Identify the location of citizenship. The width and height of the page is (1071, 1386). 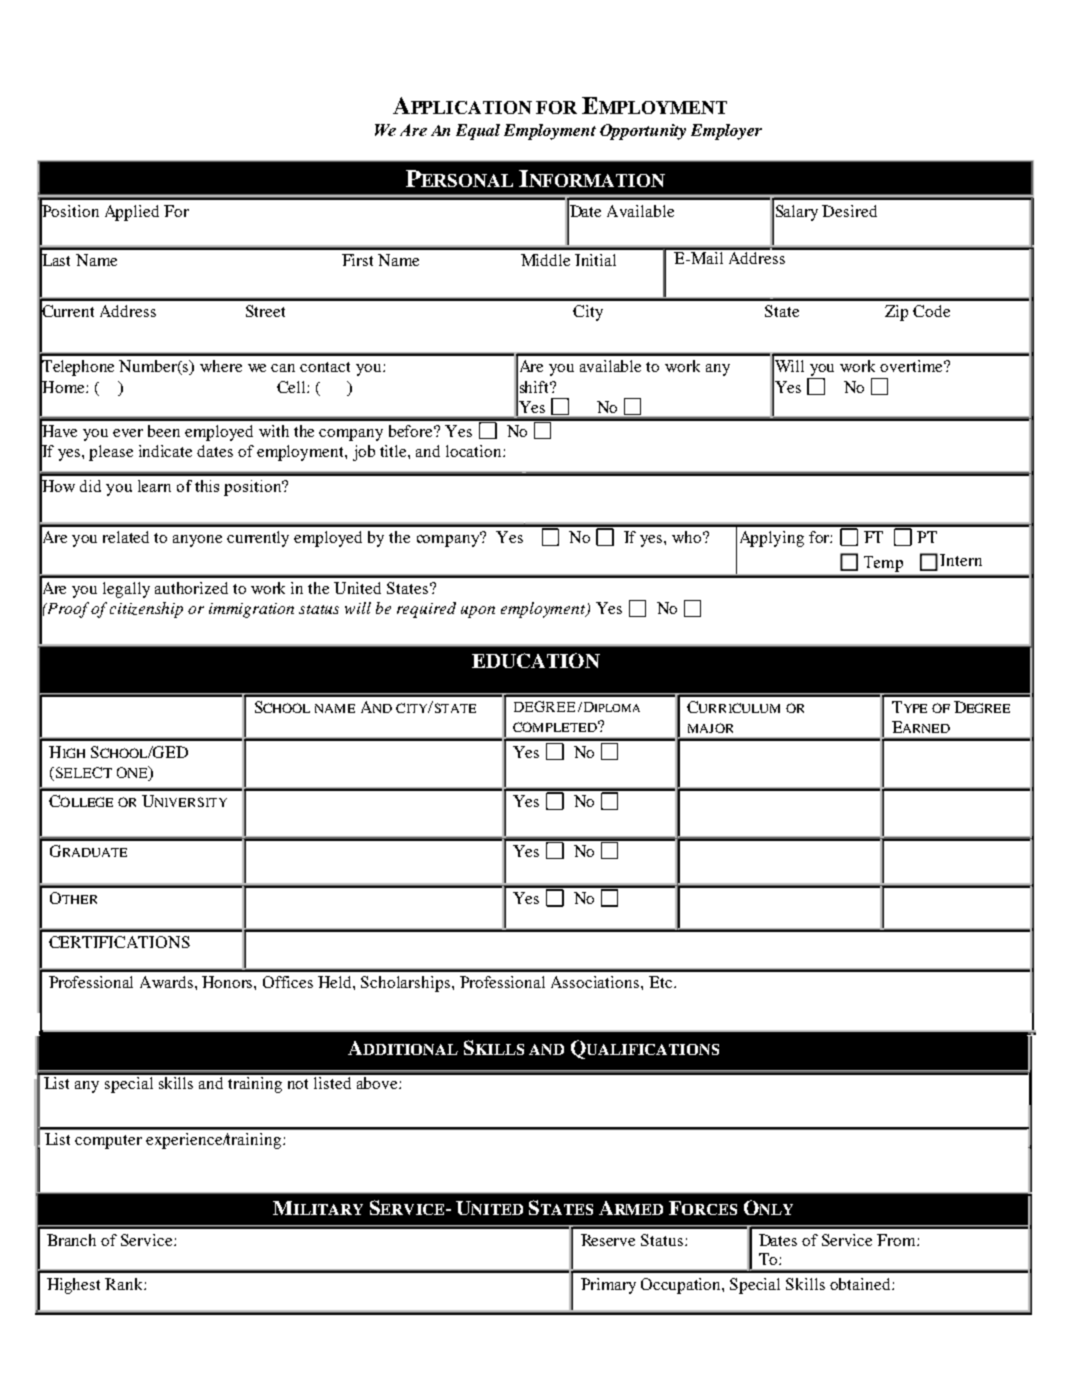
(146, 610).
